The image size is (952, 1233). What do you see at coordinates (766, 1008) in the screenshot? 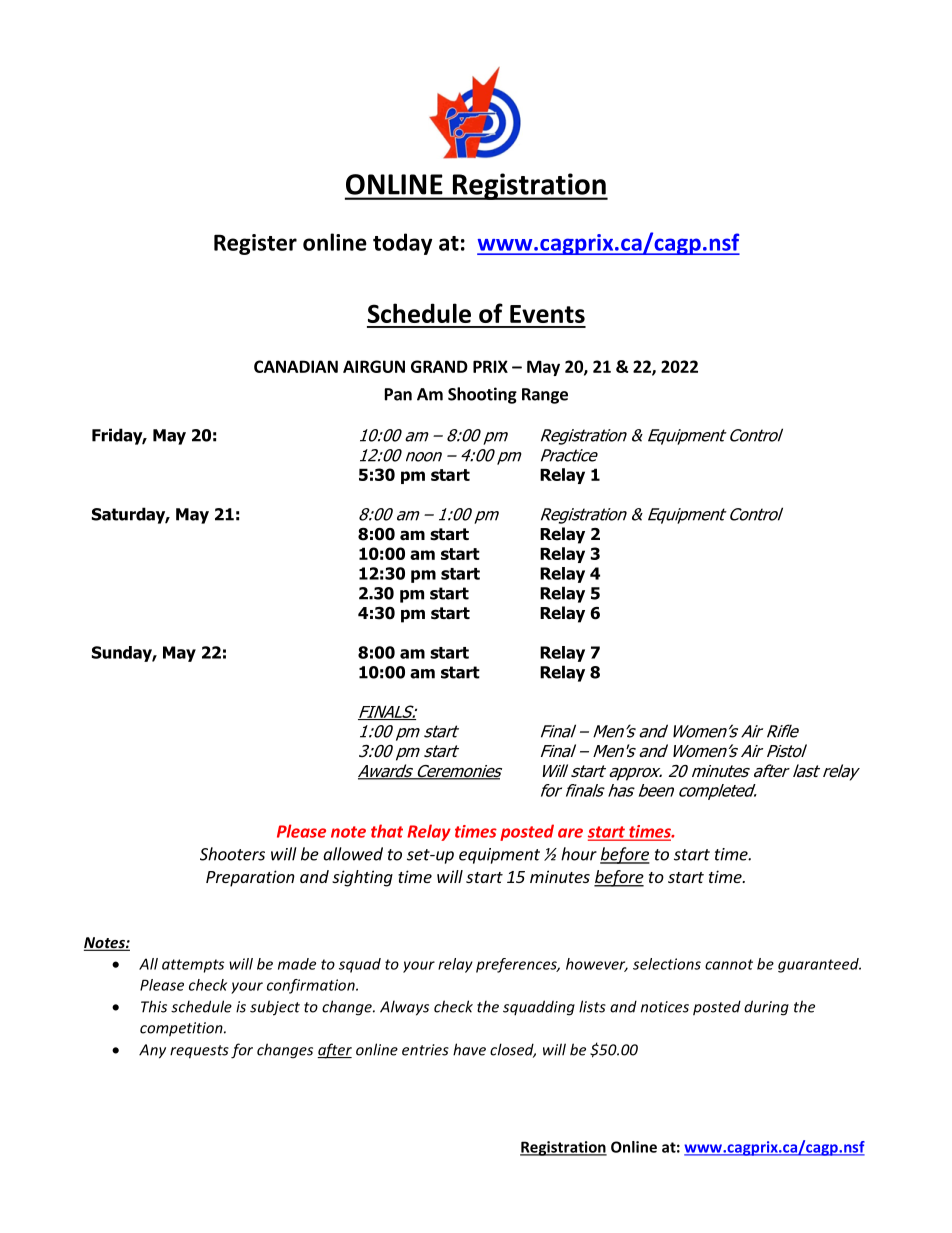
I see `during` at bounding box center [766, 1008].
